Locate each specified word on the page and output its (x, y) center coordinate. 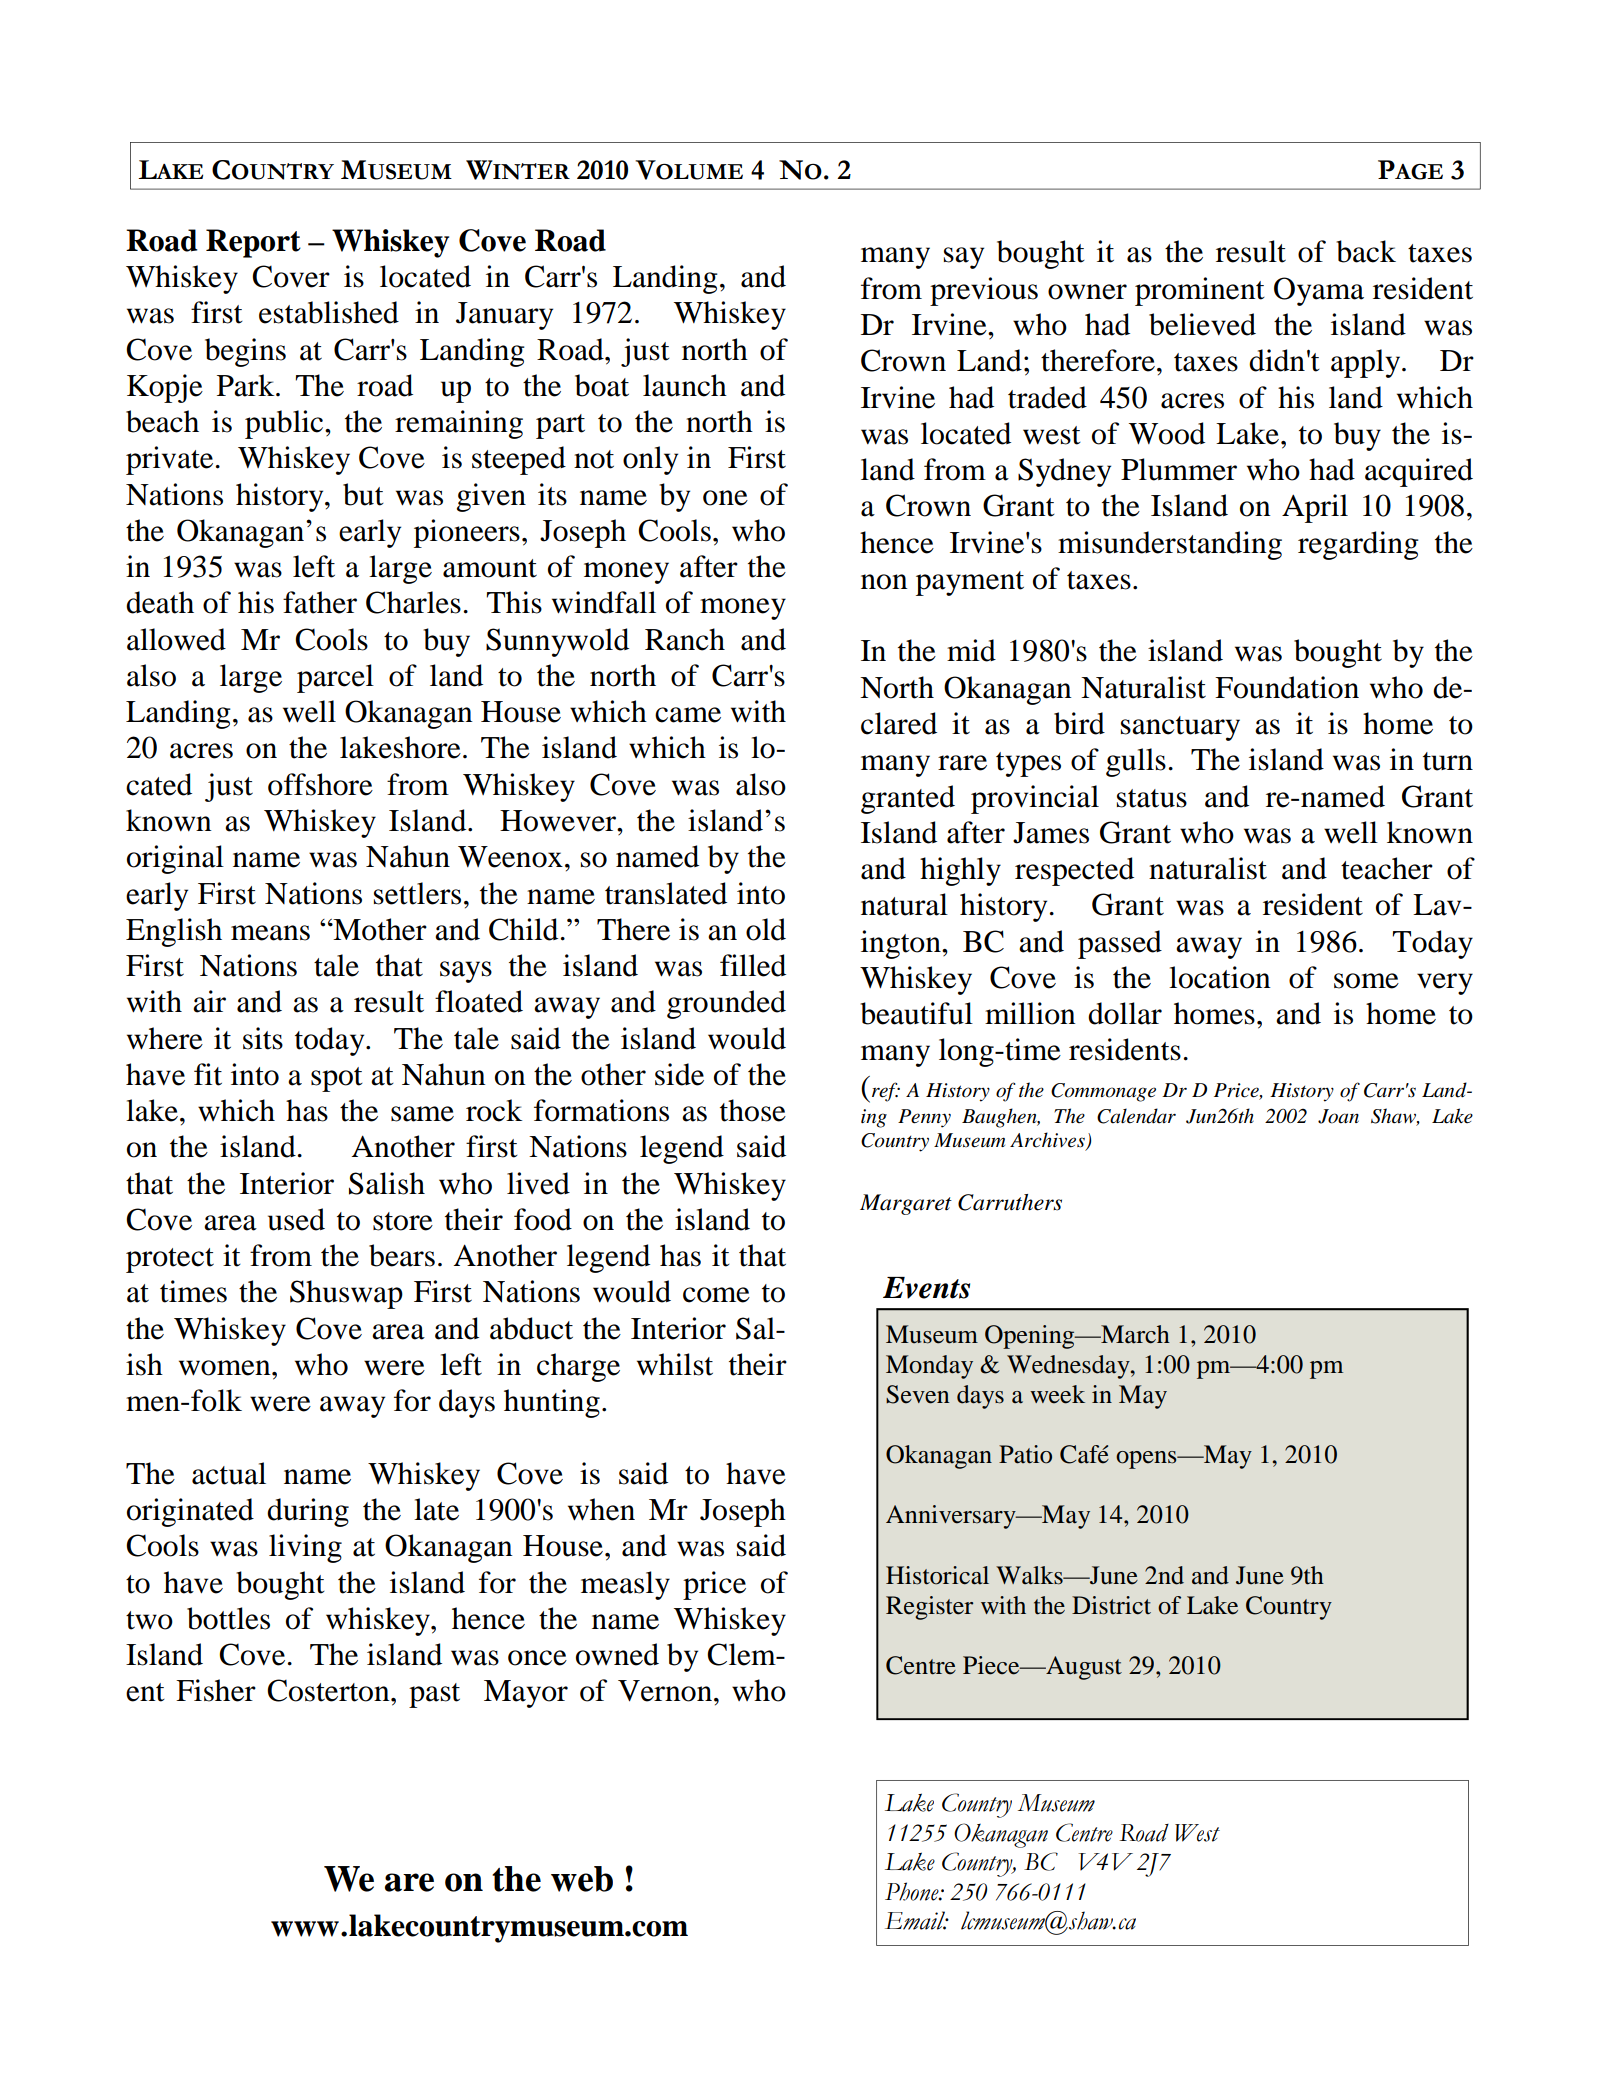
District (1111, 1605)
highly (960, 871)
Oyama (1319, 291)
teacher (1387, 868)
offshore (320, 784)
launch (685, 385)
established (329, 312)
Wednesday (1069, 1367)
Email (916, 1920)
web (582, 1879)
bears (402, 1255)
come (716, 1295)
